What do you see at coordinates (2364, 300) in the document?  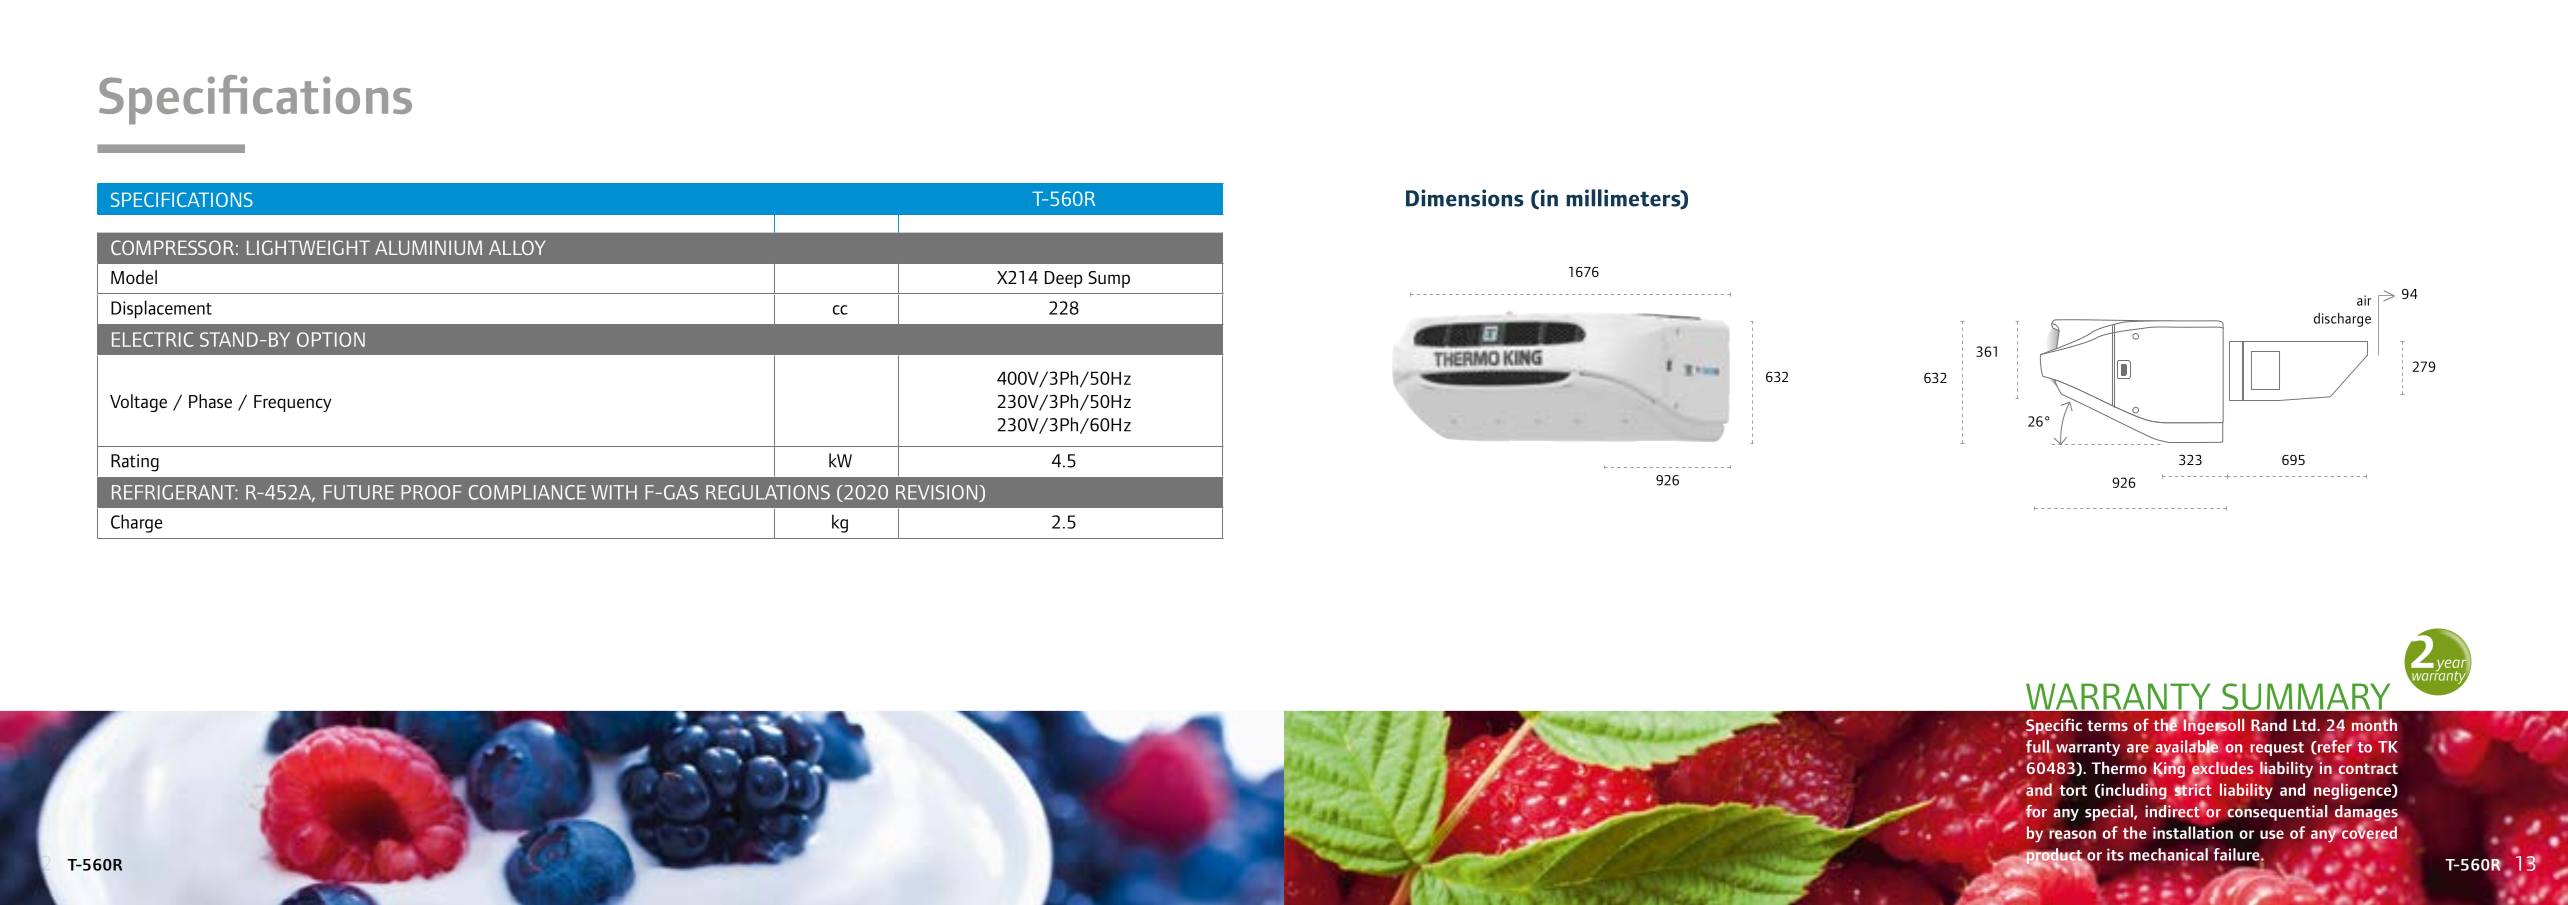 I see `air` at bounding box center [2364, 300].
